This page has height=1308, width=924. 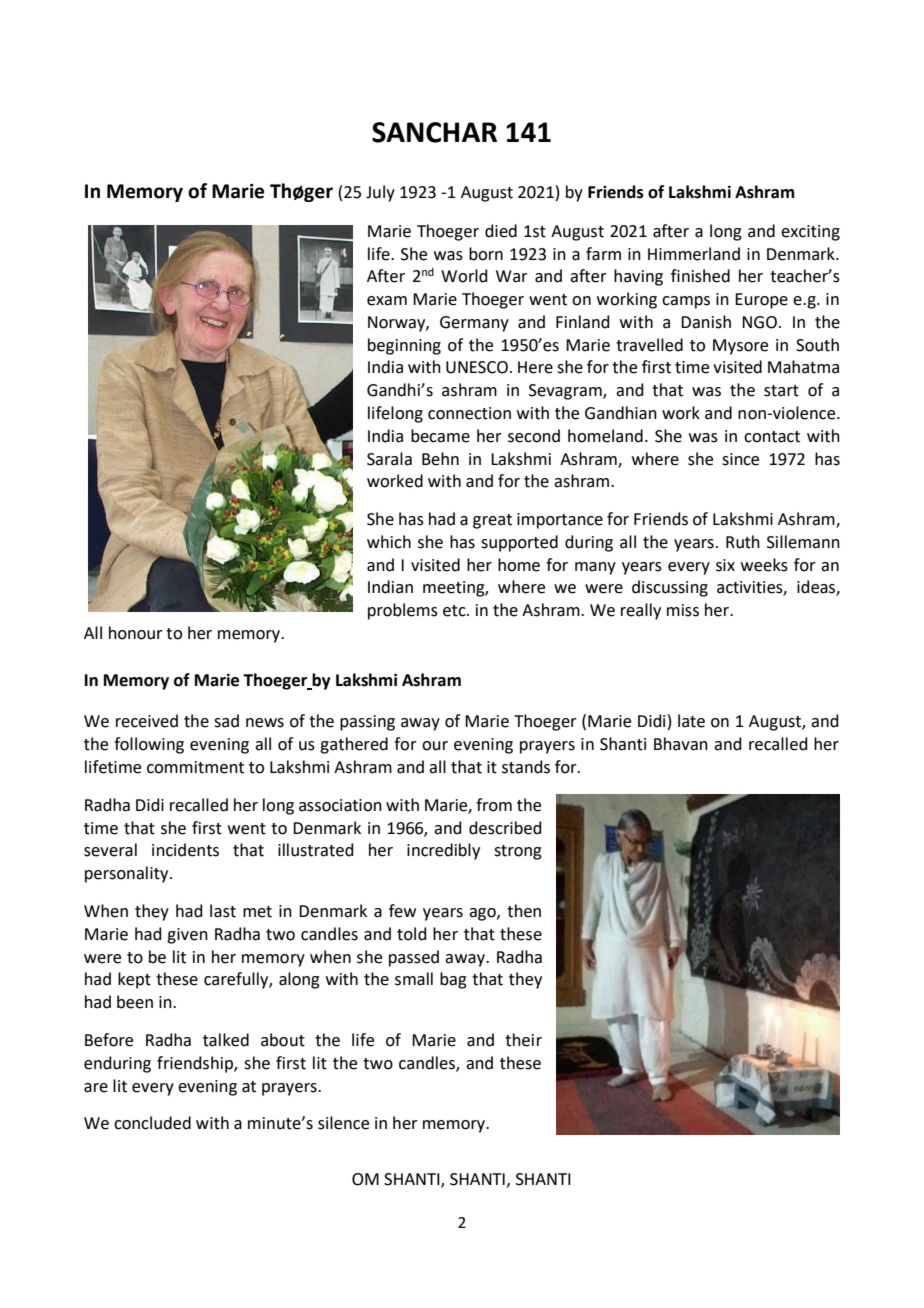 What do you see at coordinates (810, 233) in the page?
I see `exciting` at bounding box center [810, 233].
